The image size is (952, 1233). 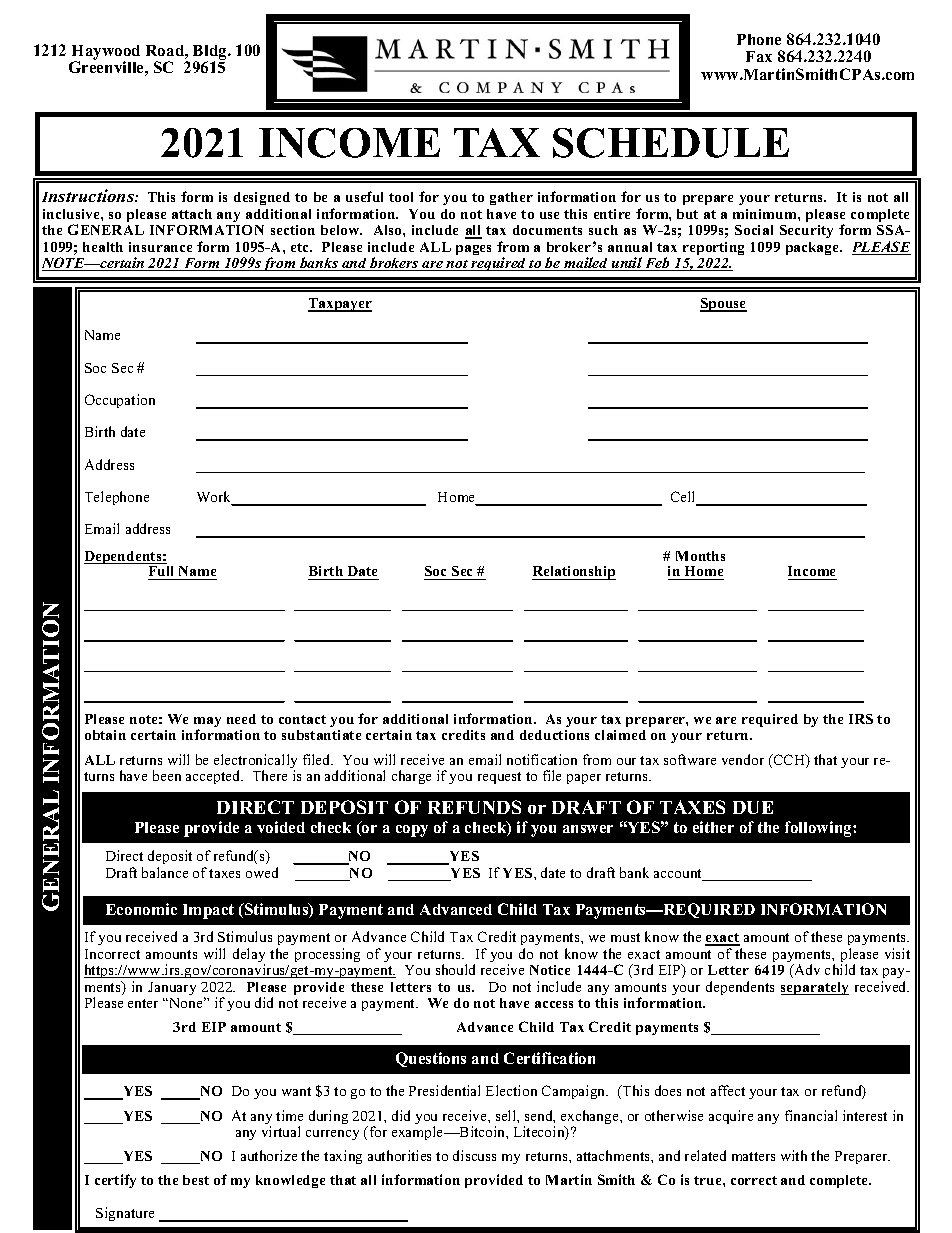 I want to click on Occupation, so click(x=120, y=401).
